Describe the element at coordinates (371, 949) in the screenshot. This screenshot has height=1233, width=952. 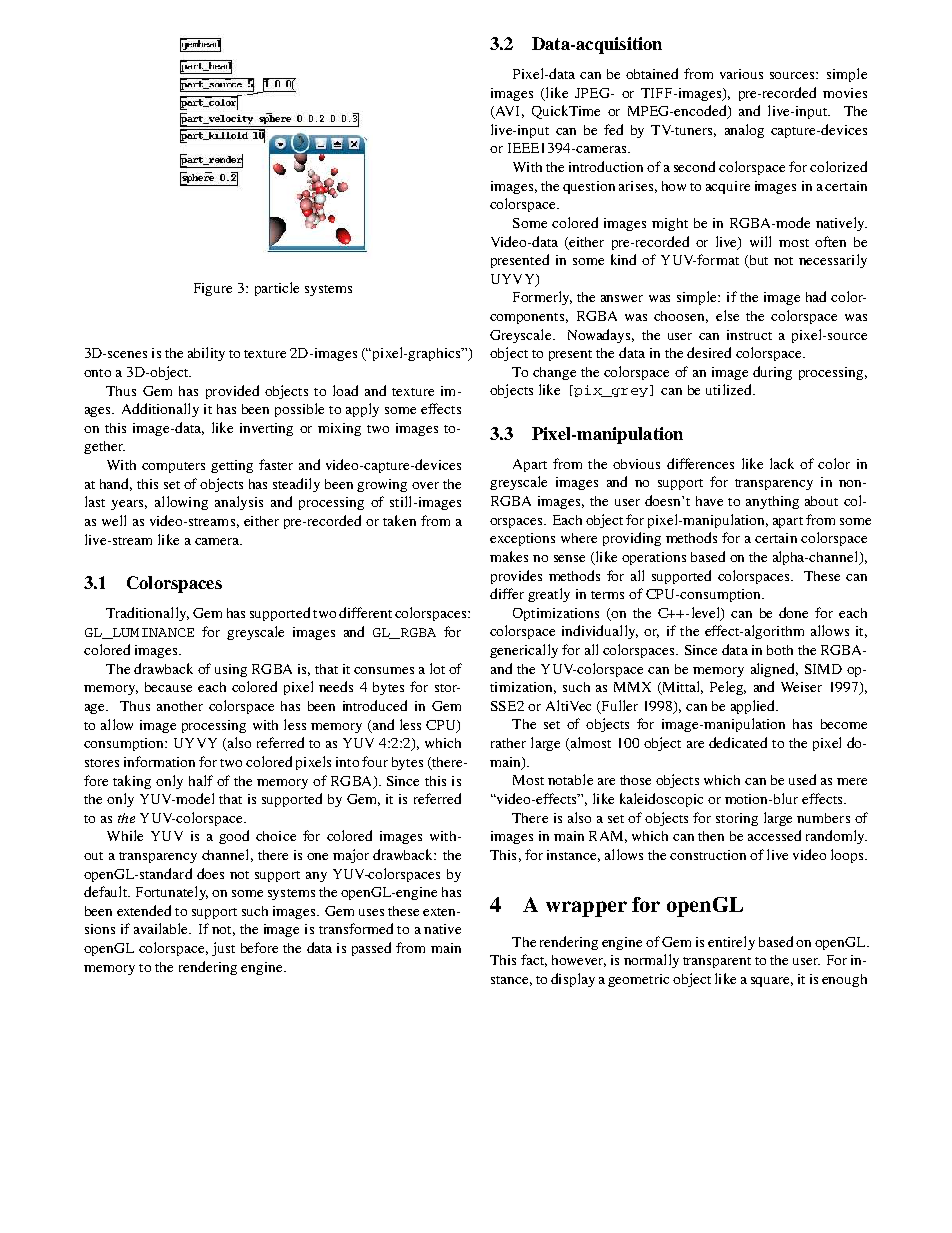
I see `passed` at that location.
